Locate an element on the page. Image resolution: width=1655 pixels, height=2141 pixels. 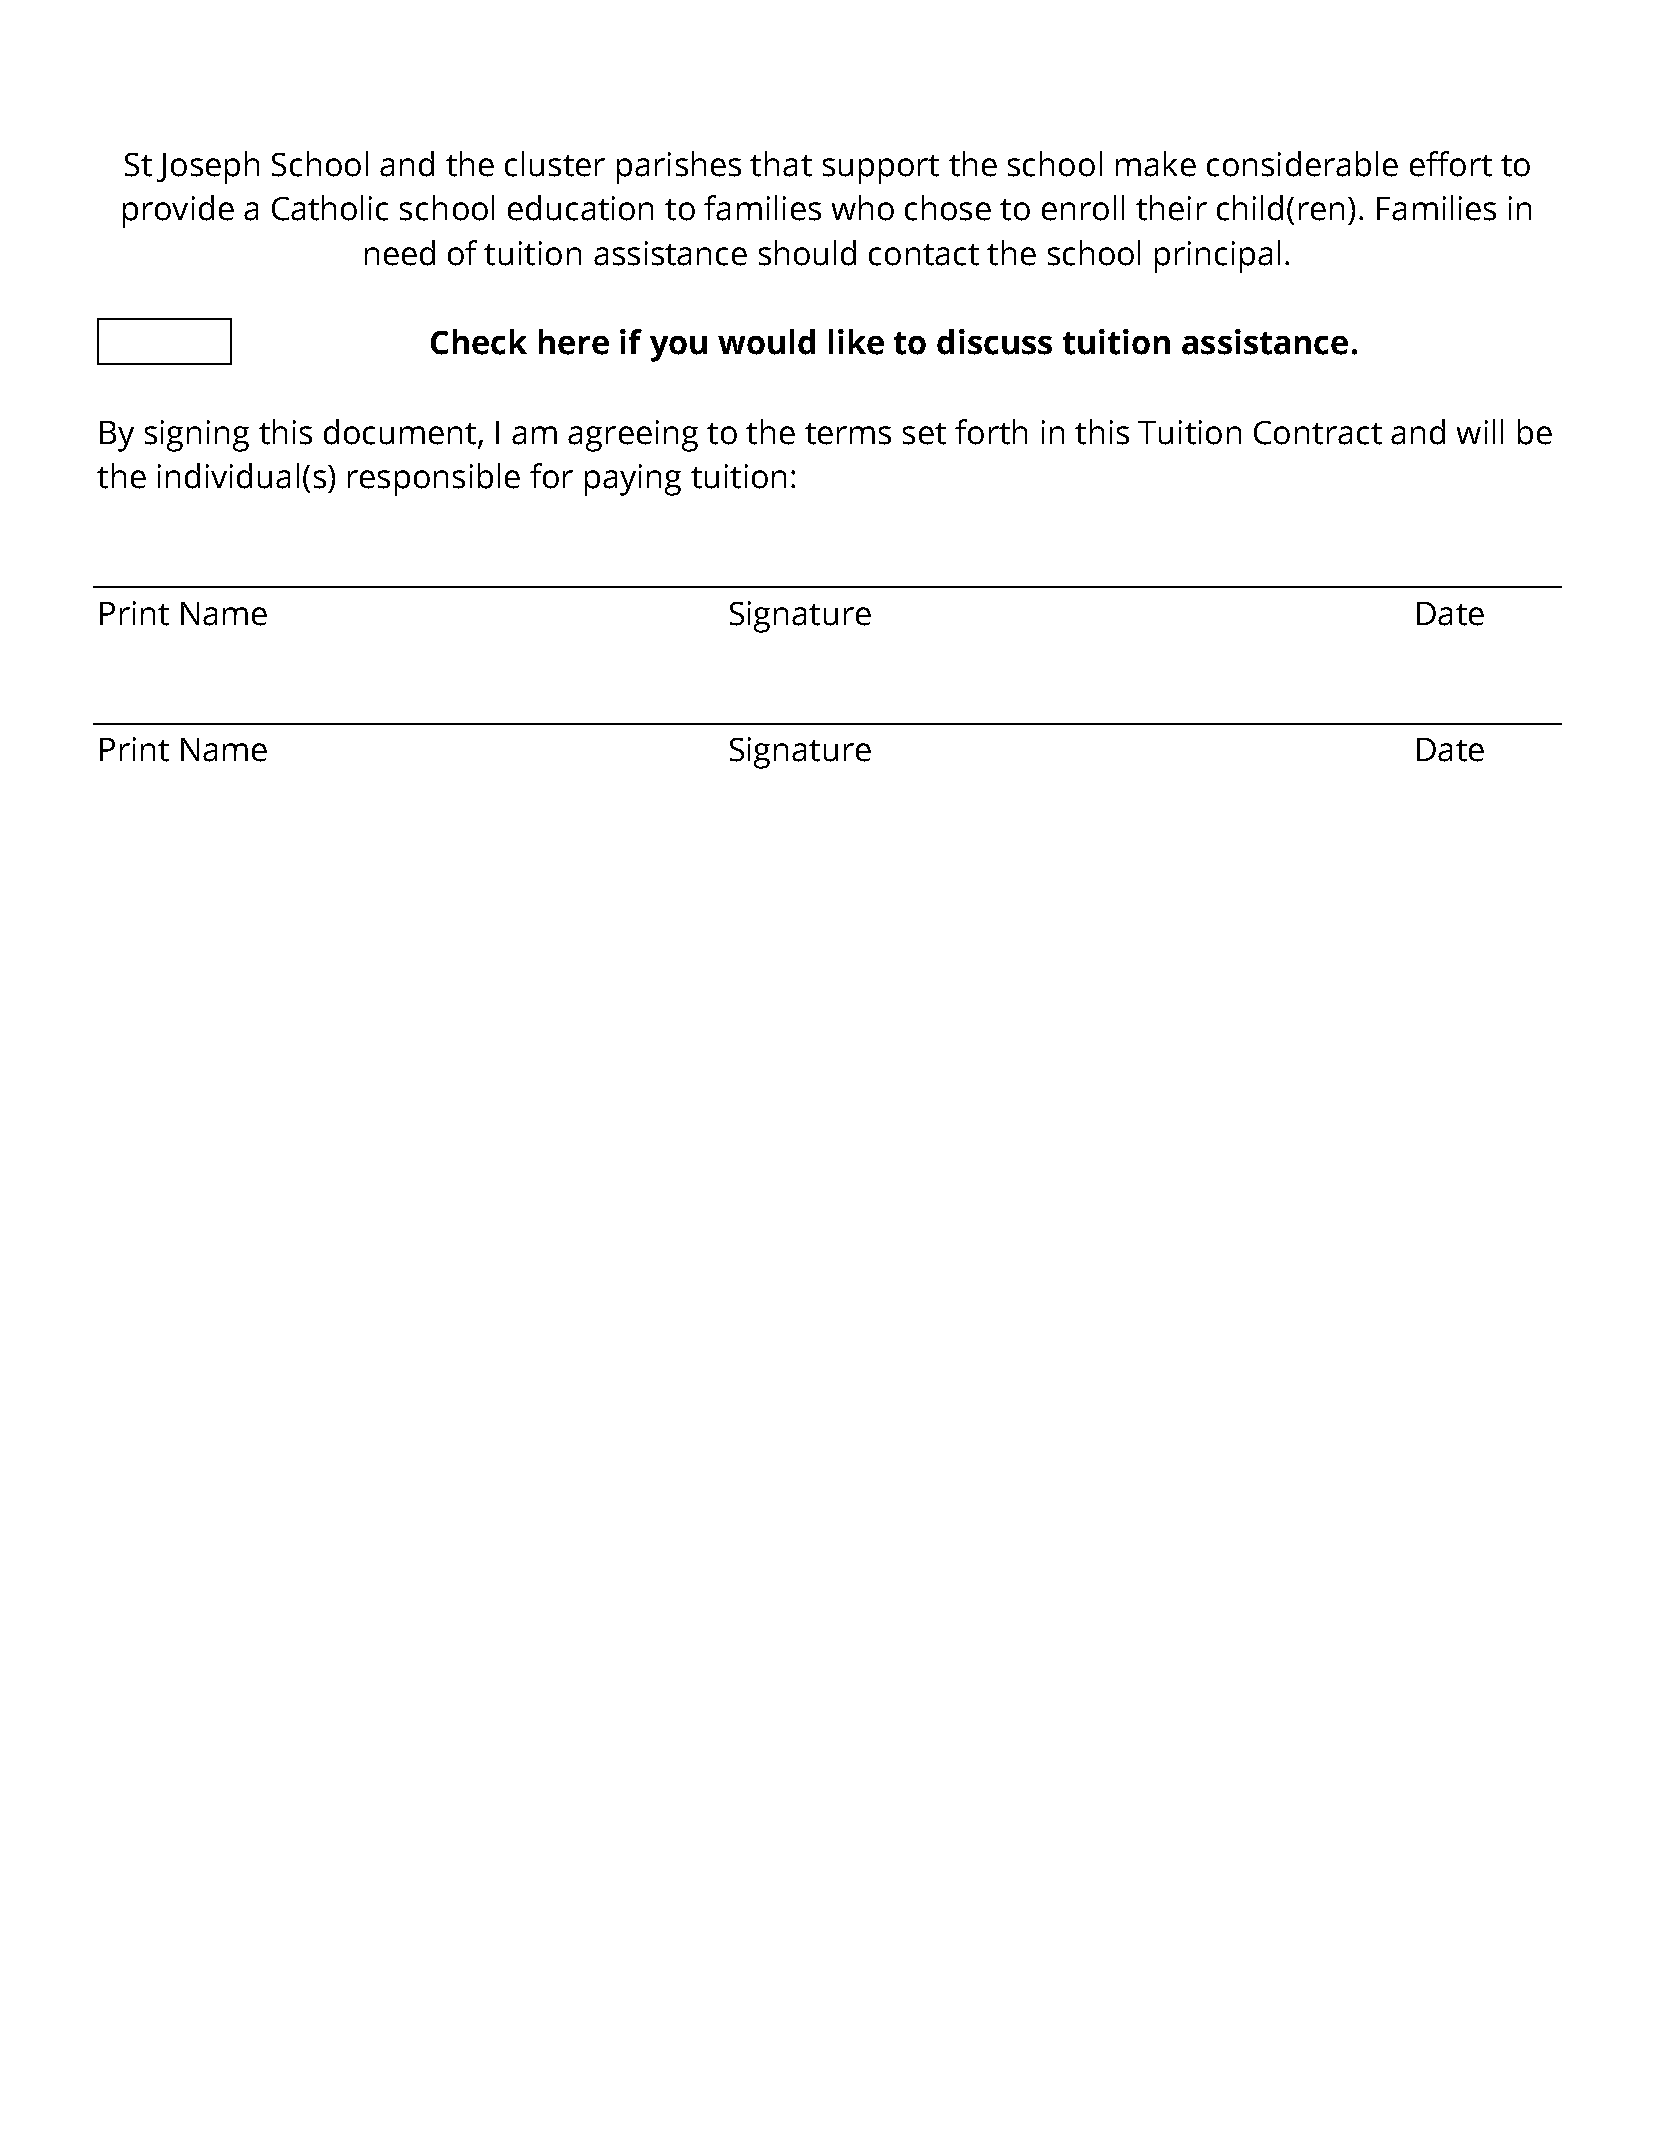
Joseph is located at coordinates (208, 167).
